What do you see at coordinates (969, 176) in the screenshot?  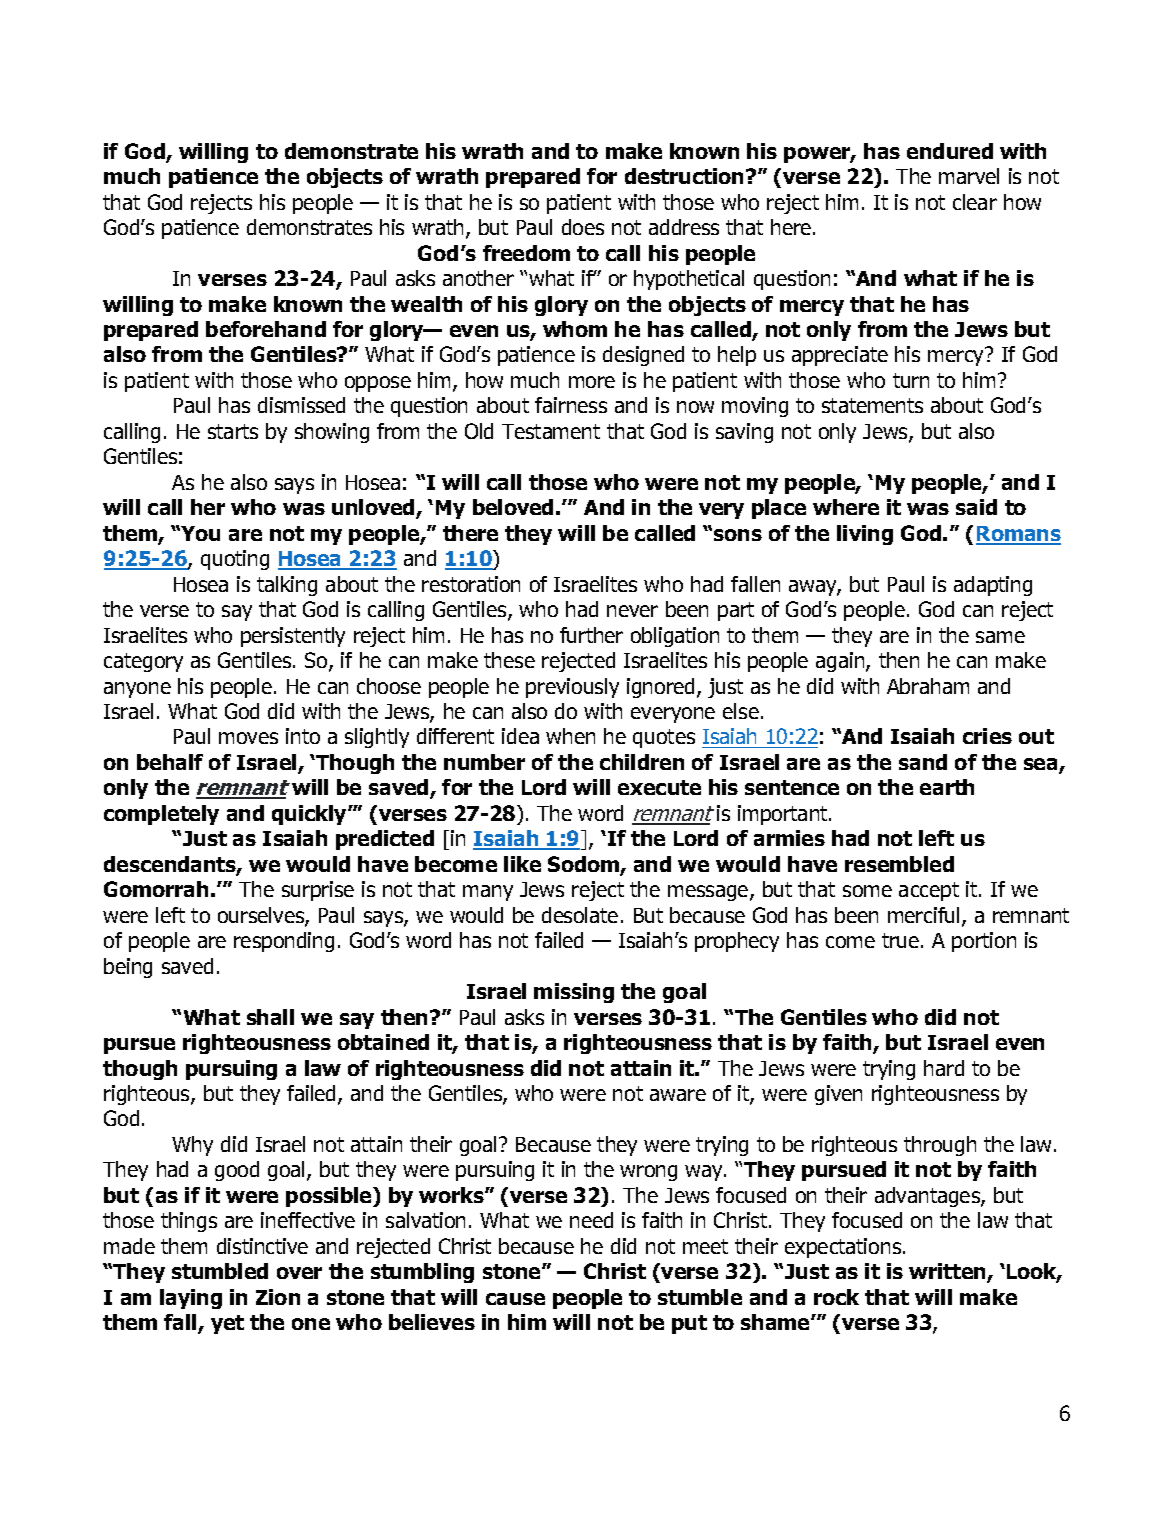 I see `marvel` at bounding box center [969, 176].
